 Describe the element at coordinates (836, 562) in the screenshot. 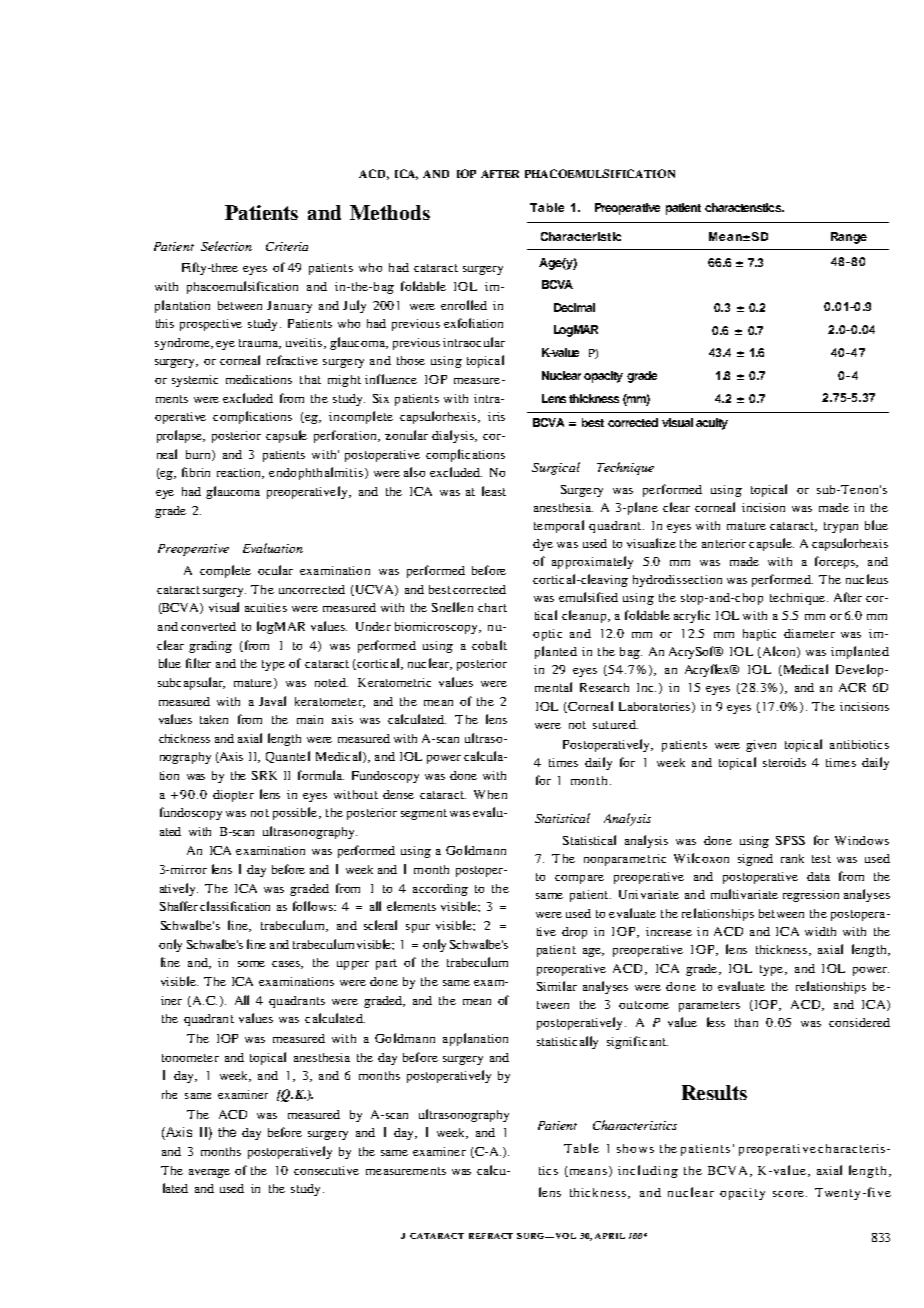

I see `forceps` at that location.
